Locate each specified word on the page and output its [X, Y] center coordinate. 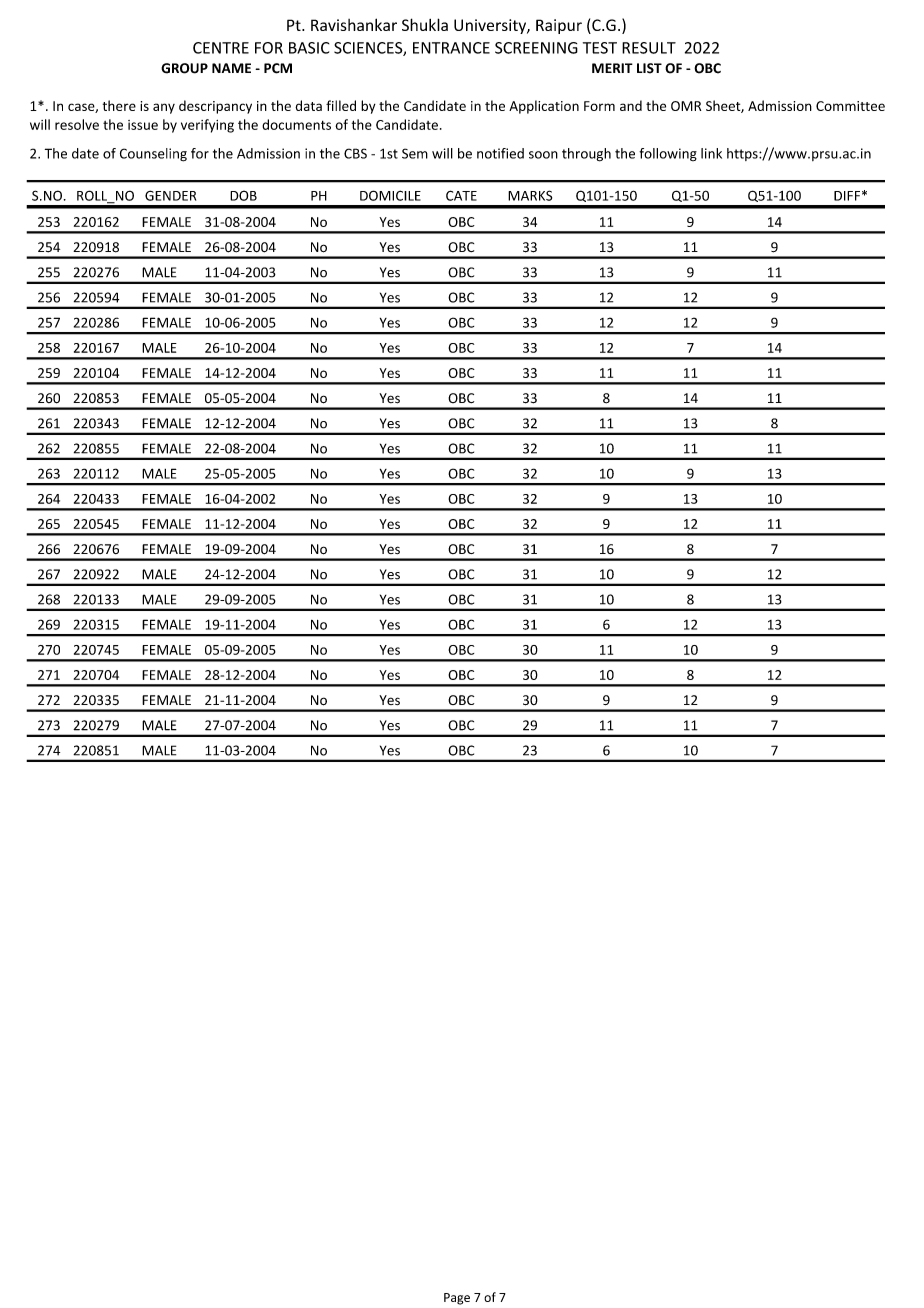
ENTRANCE [451, 48]
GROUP [184, 68]
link [711, 153]
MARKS [530, 195]
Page [457, 1299]
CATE [461, 195]
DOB [243, 195]
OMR [686, 106]
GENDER [170, 195]
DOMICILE [390, 195]
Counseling [153, 155]
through [586, 155]
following [668, 154]
